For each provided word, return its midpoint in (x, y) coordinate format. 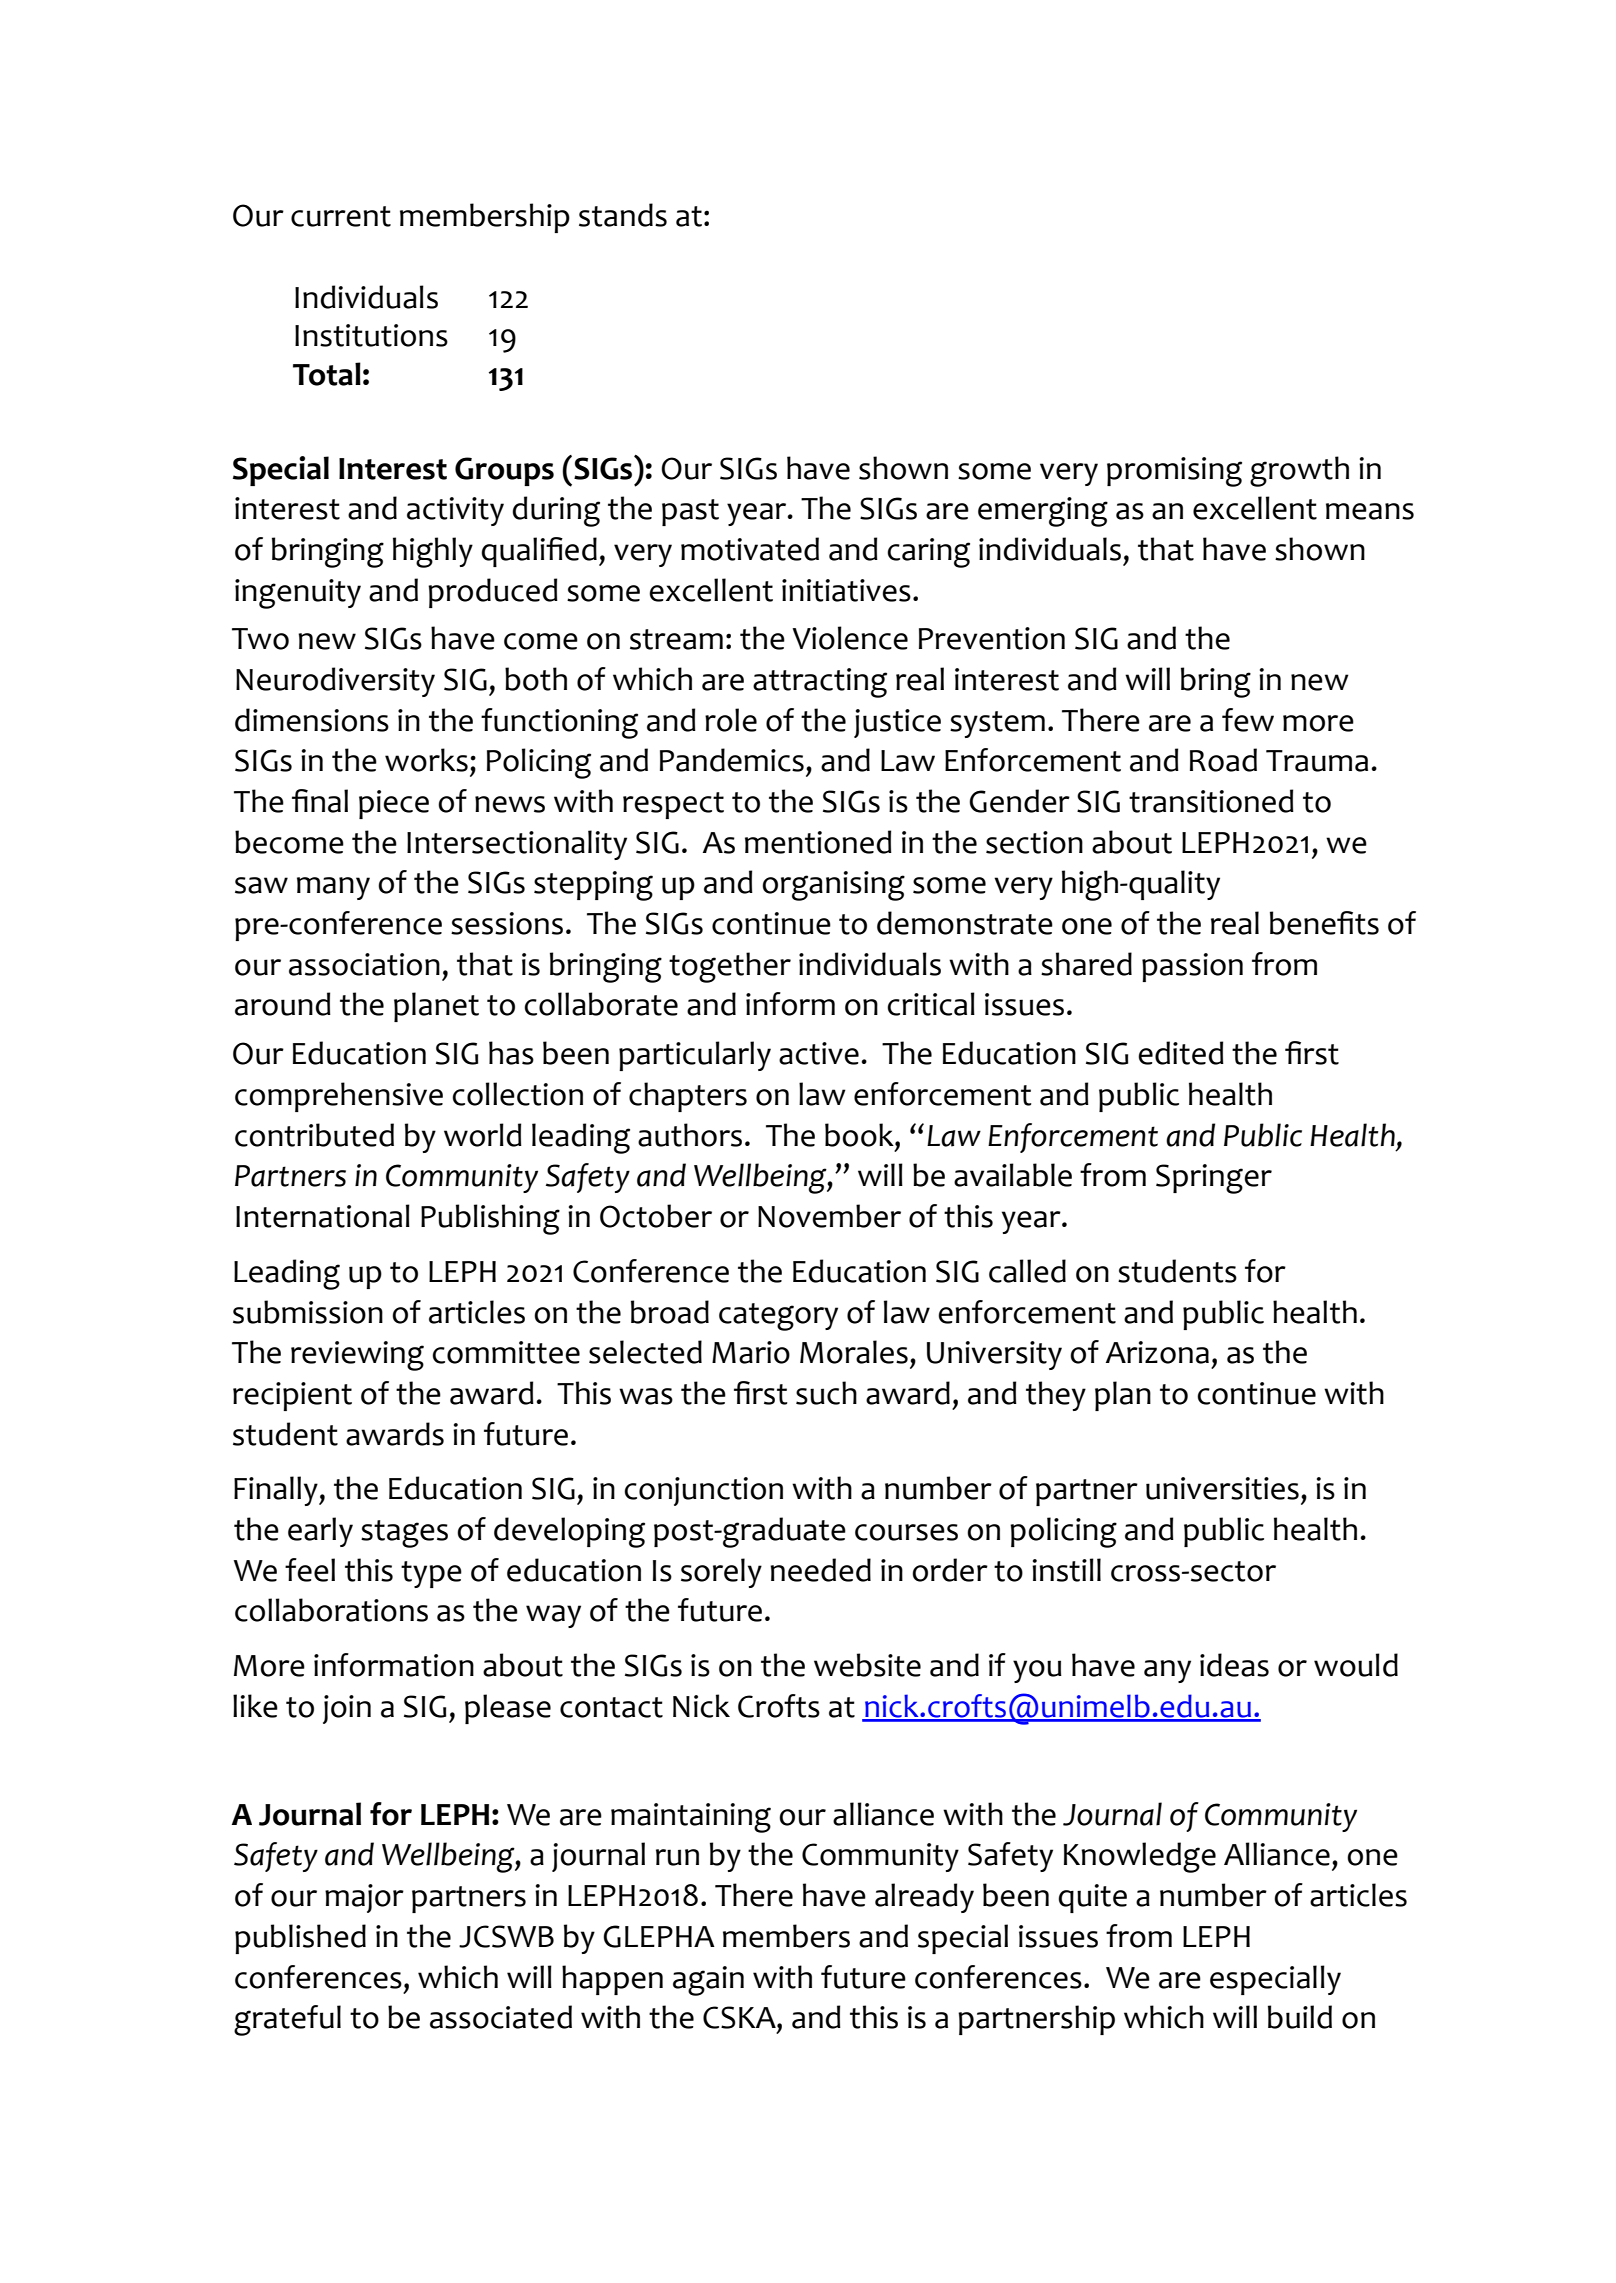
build (1300, 2017)
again (708, 1981)
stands (623, 215)
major (364, 1898)
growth (1299, 471)
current (341, 216)
